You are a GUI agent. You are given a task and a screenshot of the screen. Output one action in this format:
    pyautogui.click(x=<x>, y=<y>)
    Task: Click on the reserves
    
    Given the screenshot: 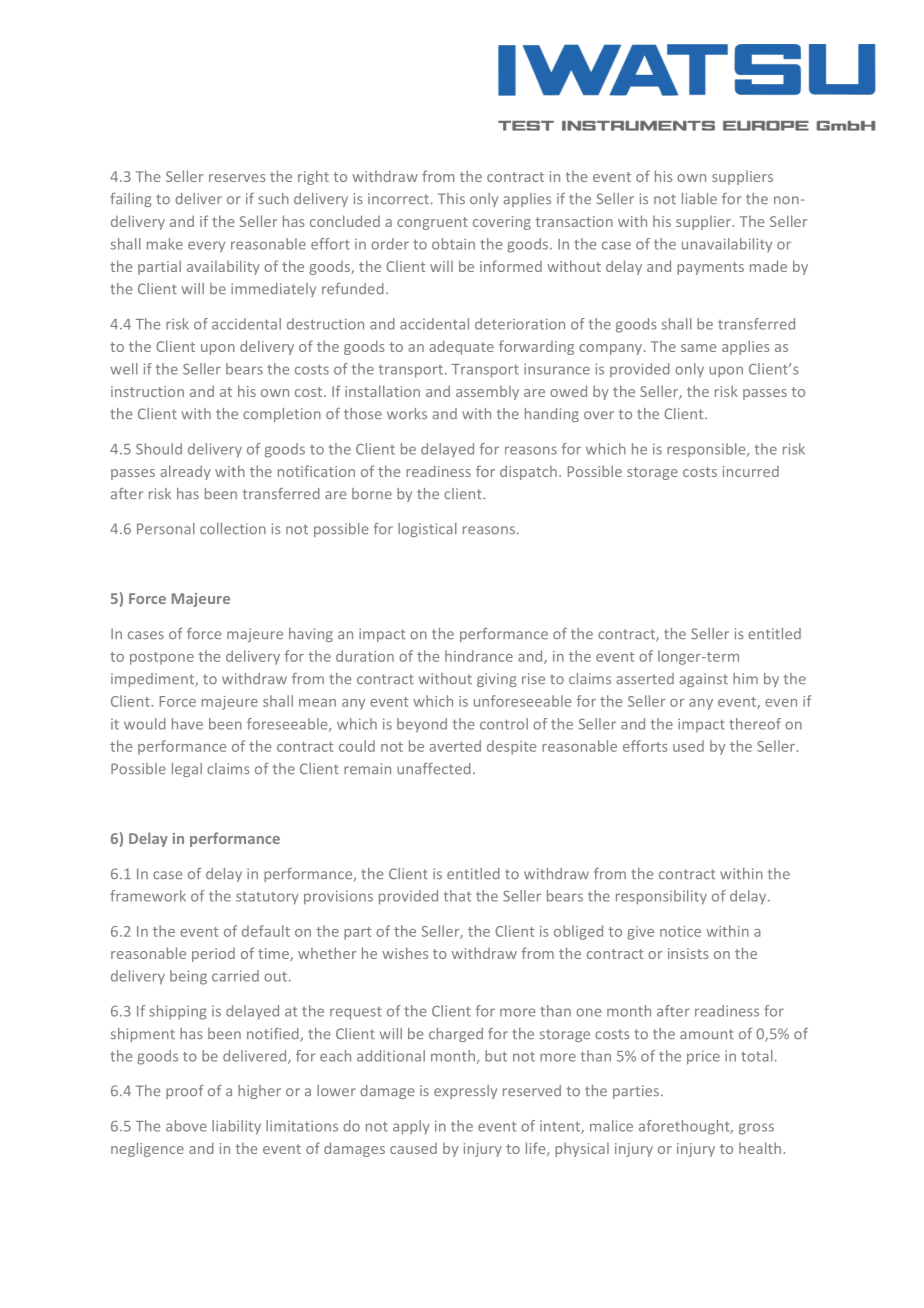 What is the action you would take?
    pyautogui.click(x=237, y=178)
